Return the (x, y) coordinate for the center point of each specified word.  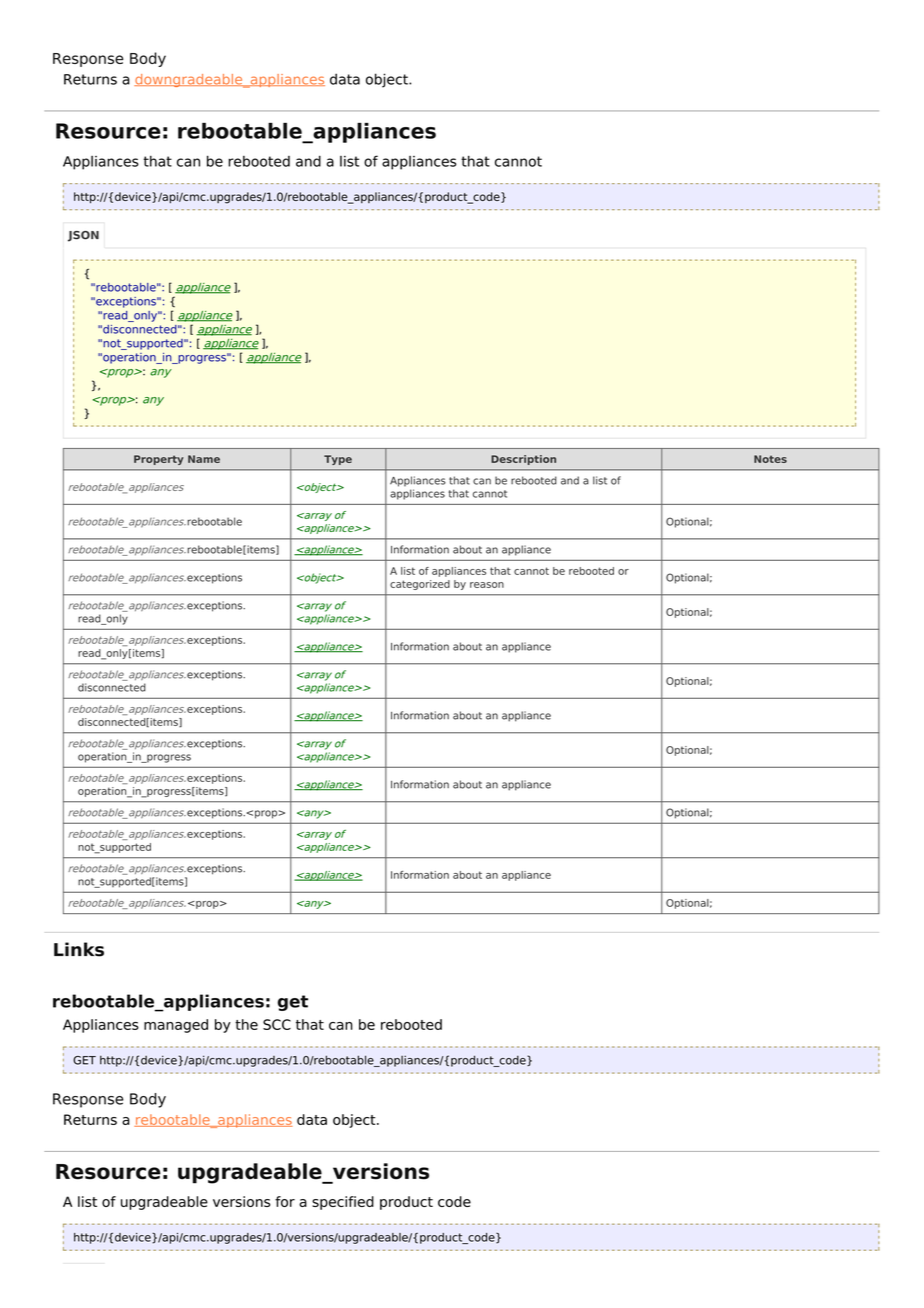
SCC (277, 1024)
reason (487, 585)
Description (523, 460)
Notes (770, 459)
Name (204, 459)
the (246, 1024)
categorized (420, 585)
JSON (83, 236)
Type (338, 460)
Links (79, 949)
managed (176, 1026)
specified (343, 1203)
